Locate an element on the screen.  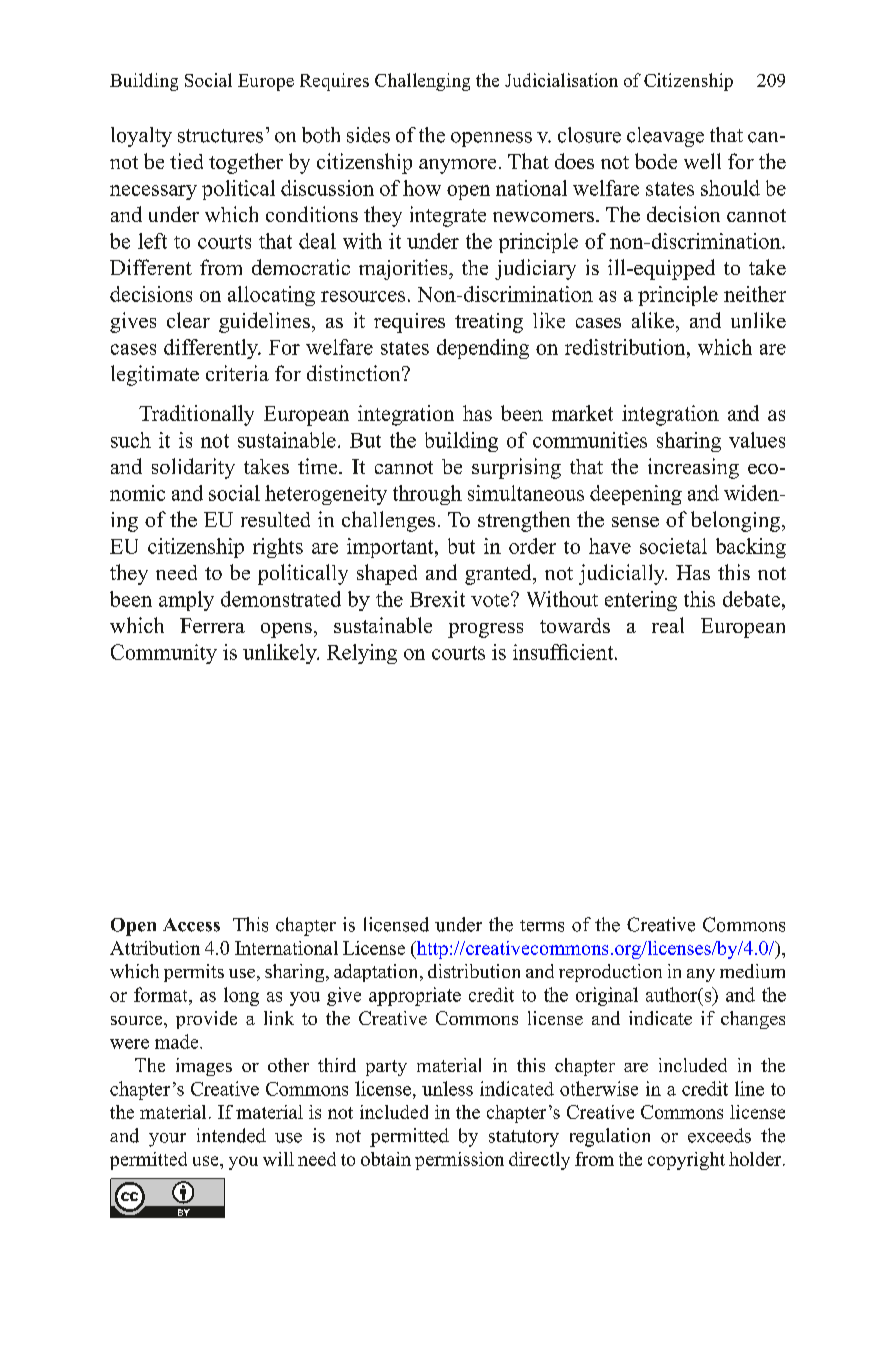
permission is located at coordinates (459, 1161).
